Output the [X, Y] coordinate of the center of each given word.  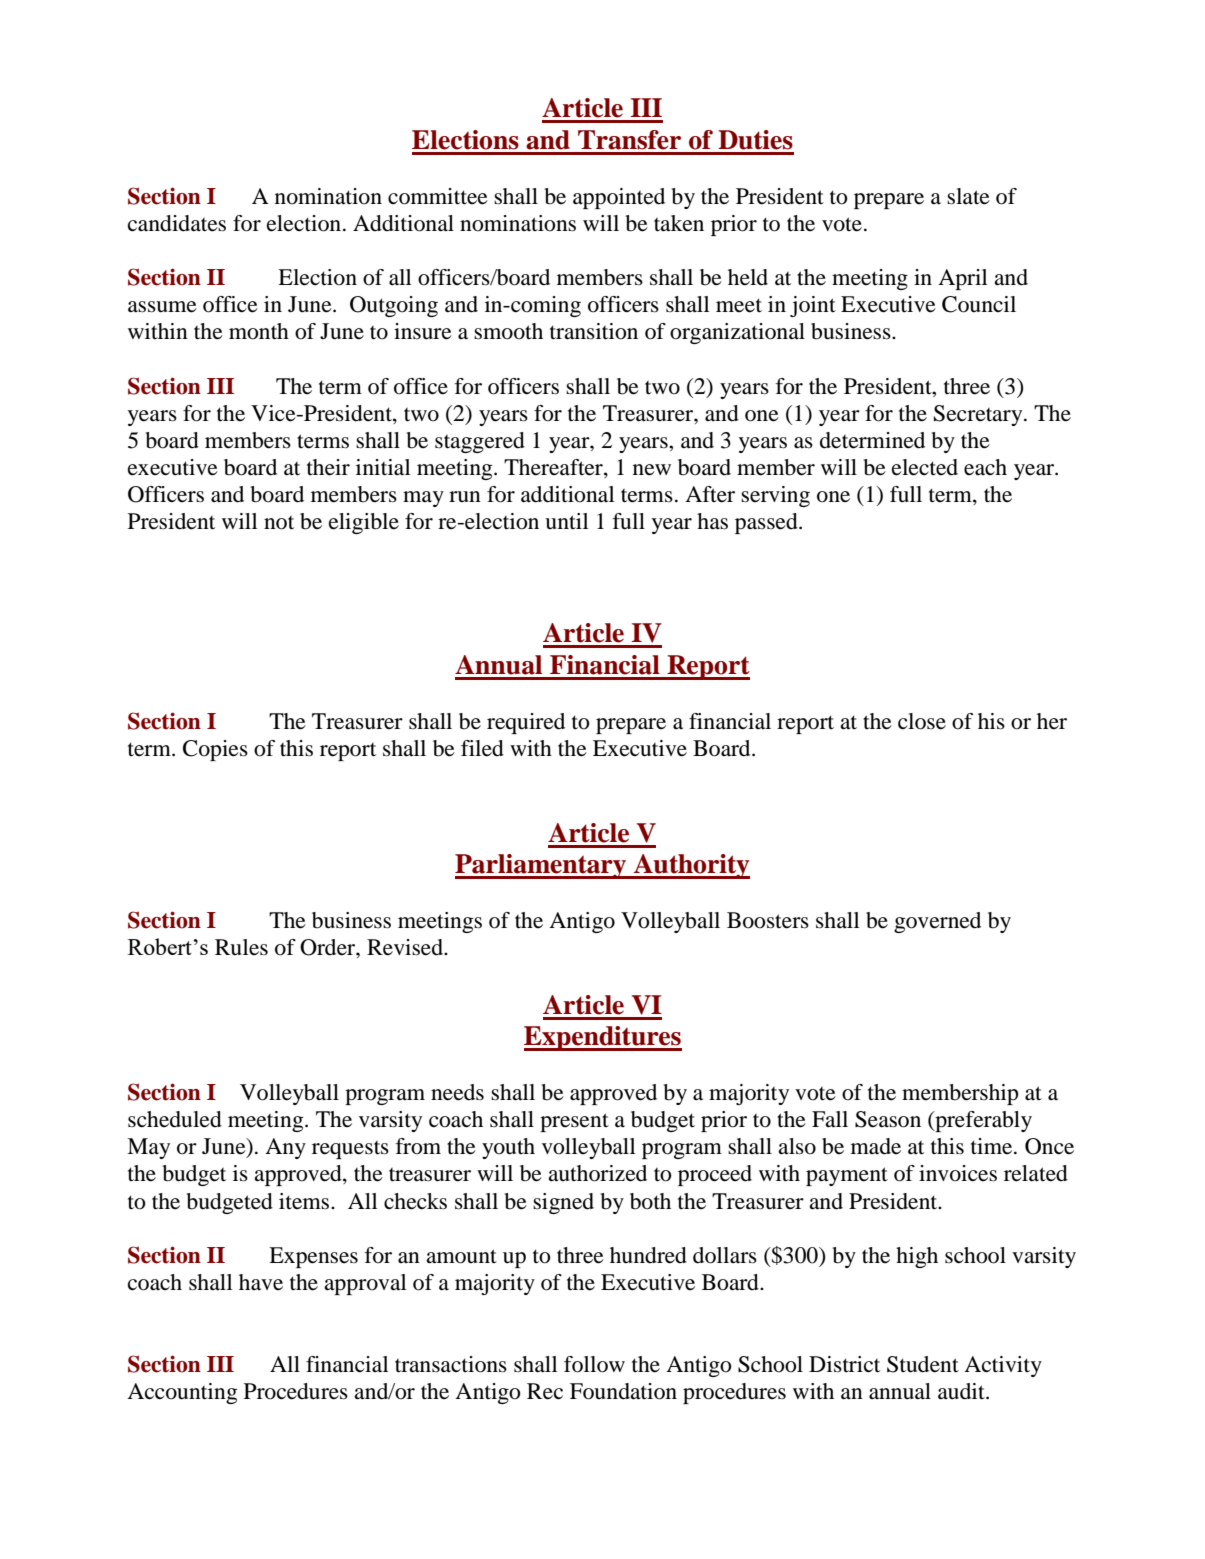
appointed [619, 198]
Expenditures [603, 1038]
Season [888, 1119]
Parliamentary [542, 866]
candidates [177, 223]
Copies [215, 750]
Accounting [182, 1393]
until [566, 521]
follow [594, 1364]
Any [285, 1148]
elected [925, 467]
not [279, 523]
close [922, 721]
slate [968, 196]
